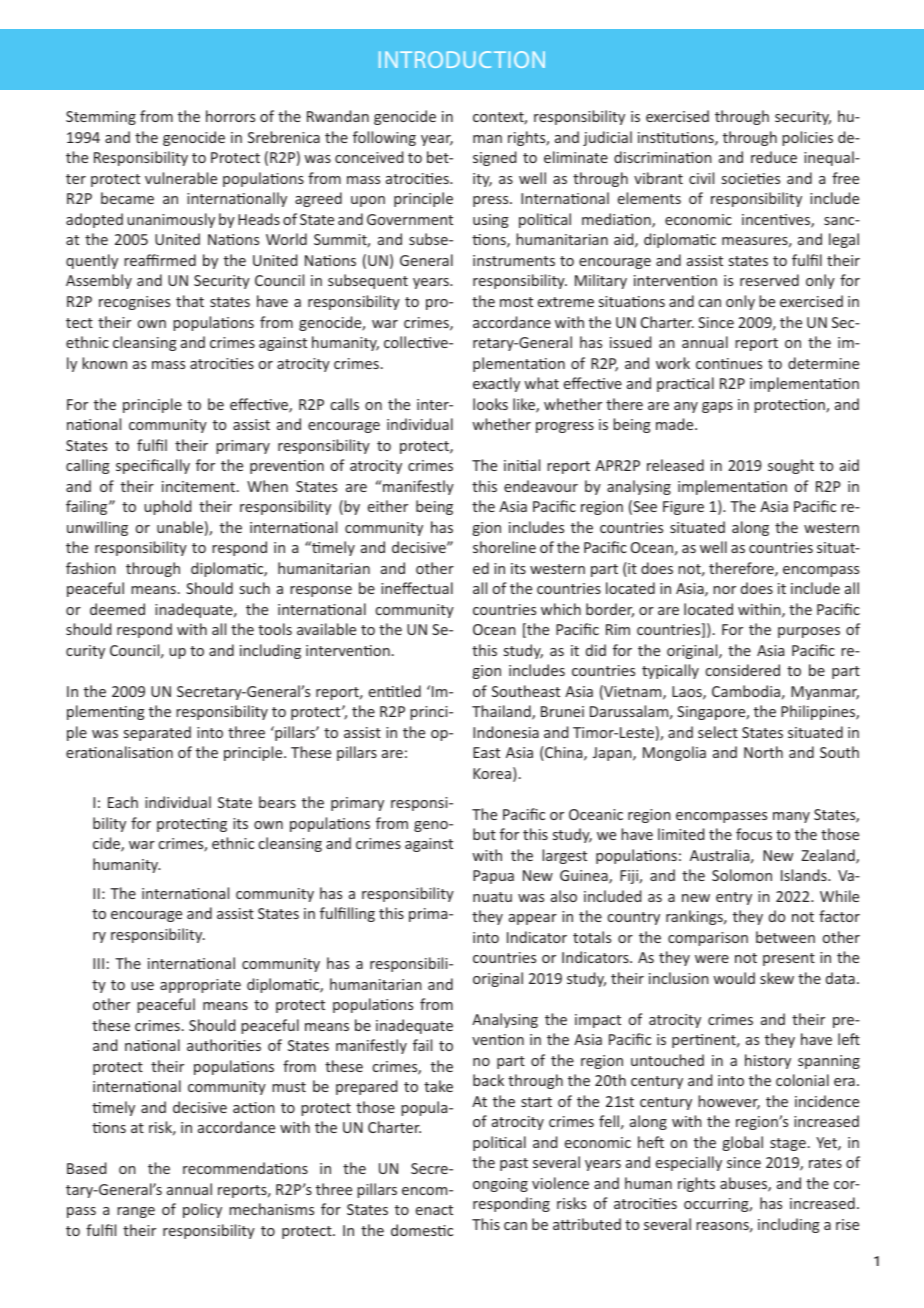 This page has height=1308, width=924. I want to click on considered, so click(743, 670).
